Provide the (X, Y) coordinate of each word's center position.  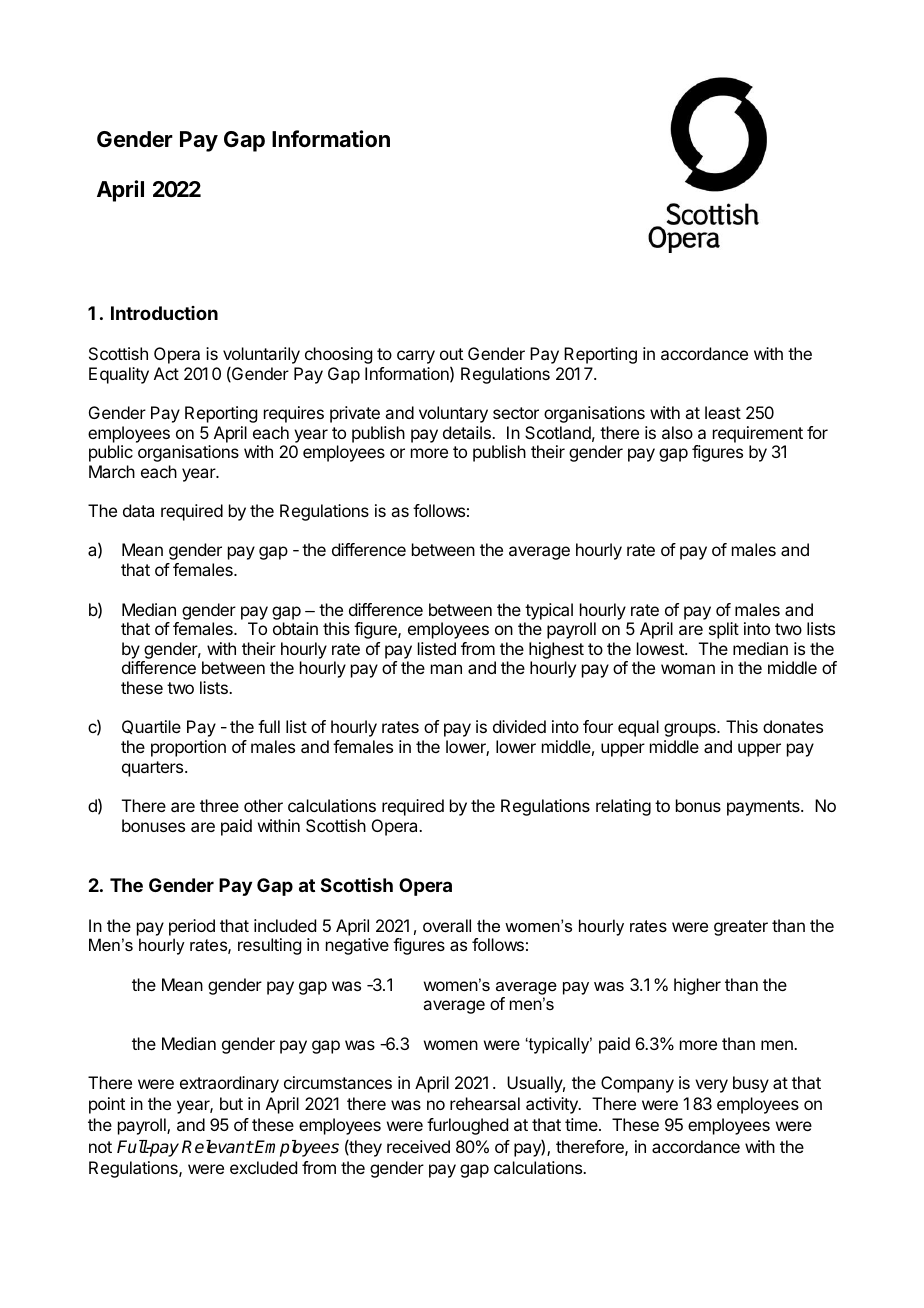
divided (519, 726)
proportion (188, 748)
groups (691, 730)
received (418, 1146)
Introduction (164, 313)
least (723, 412)
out (451, 354)
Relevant (217, 1147)
